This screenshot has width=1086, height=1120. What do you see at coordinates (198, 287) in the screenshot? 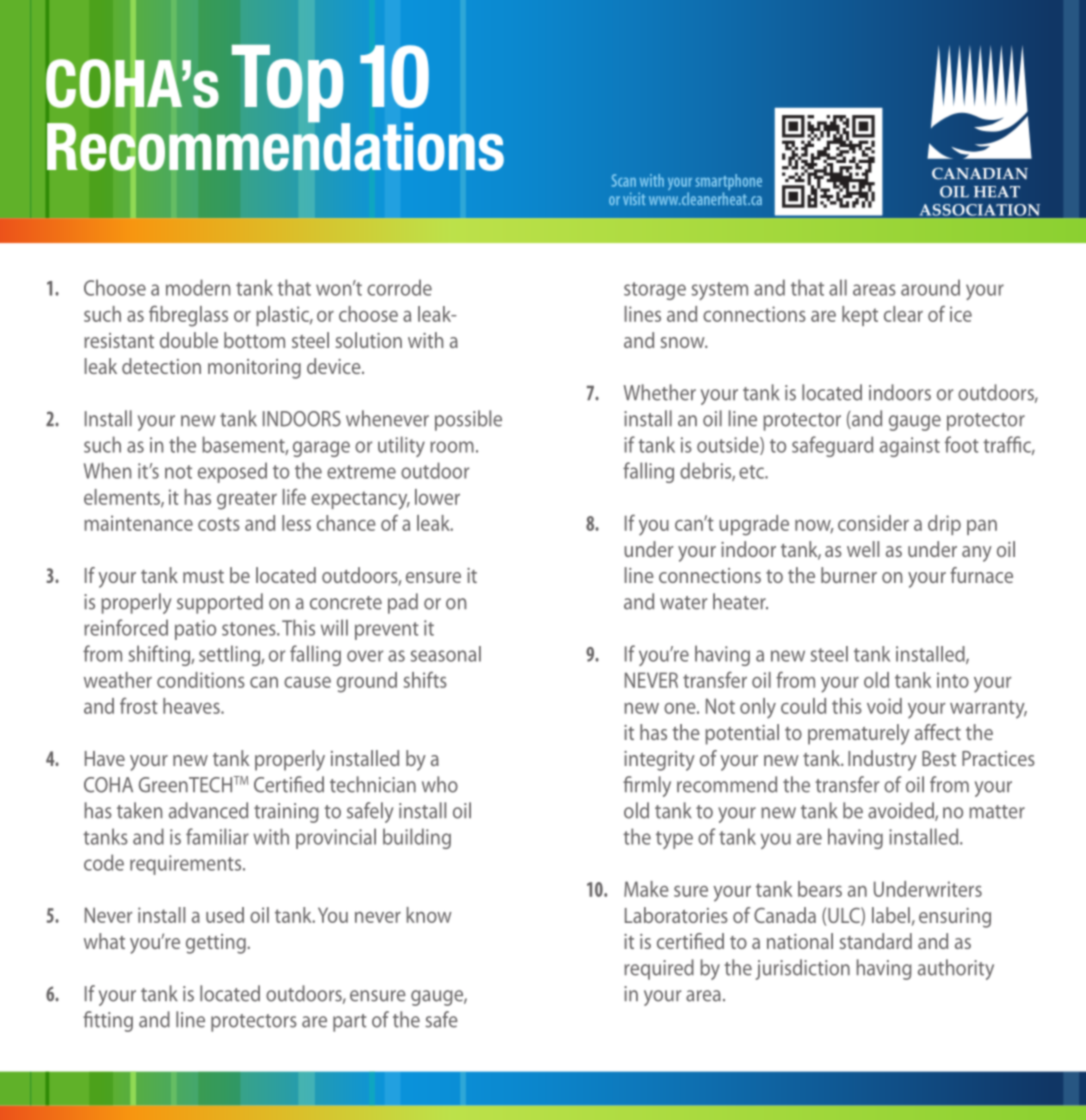
I see `modern` at bounding box center [198, 287].
